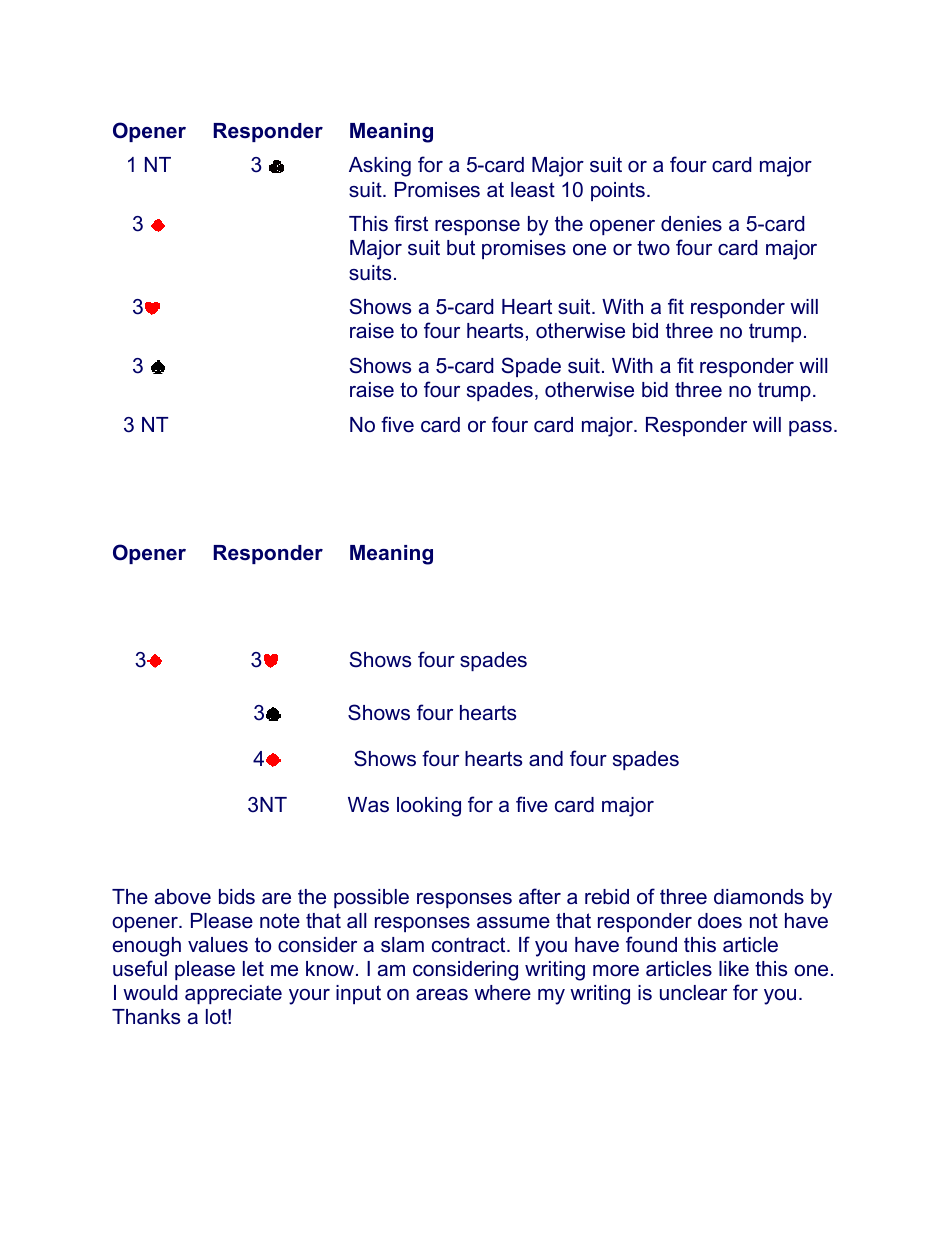 The width and height of the screenshot is (952, 1233). What do you see at coordinates (502, 993) in the screenshot?
I see `where` at bounding box center [502, 993].
